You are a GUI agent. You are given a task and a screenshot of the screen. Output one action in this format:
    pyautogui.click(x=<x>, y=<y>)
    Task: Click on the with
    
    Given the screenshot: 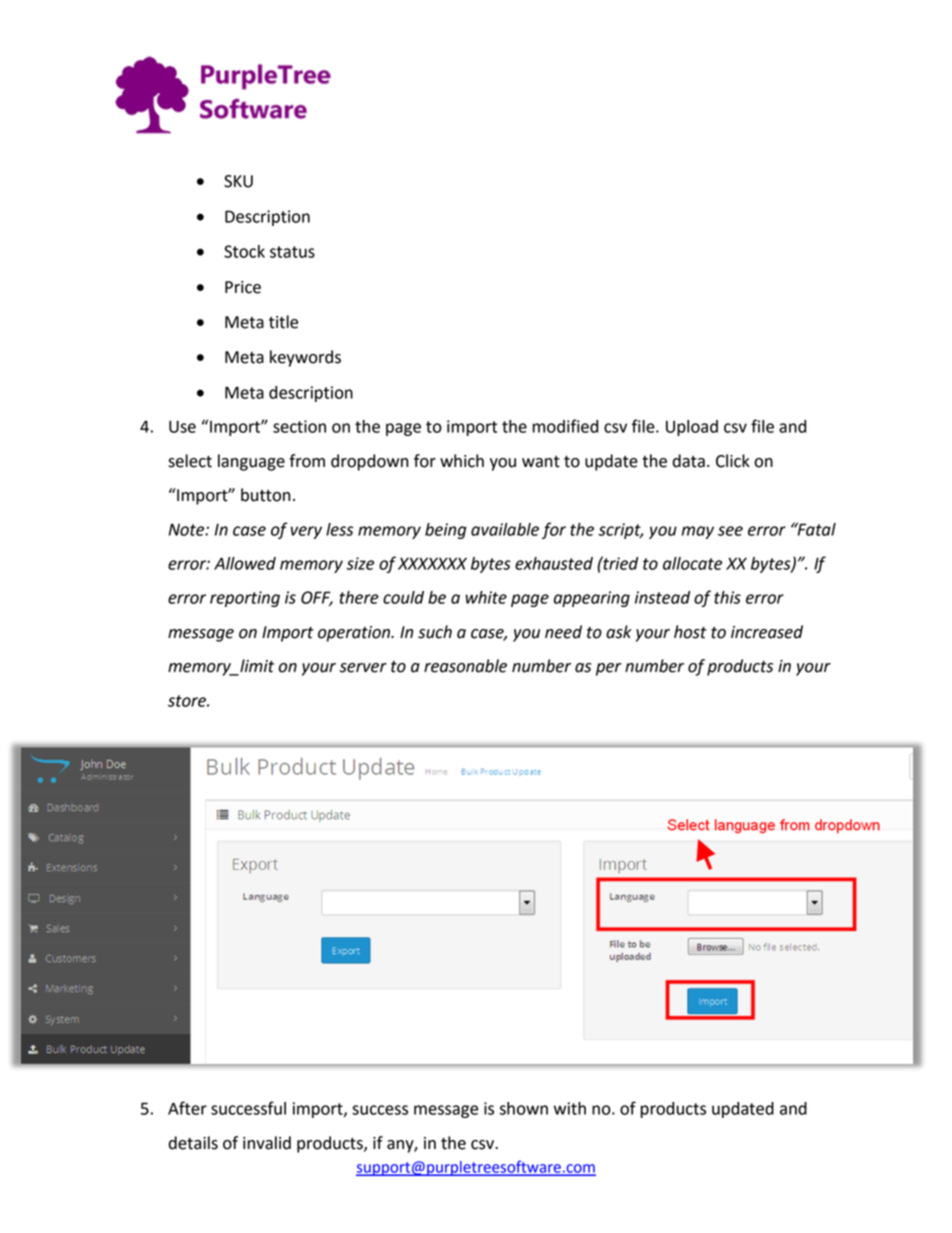 What is the action you would take?
    pyautogui.click(x=570, y=1108)
